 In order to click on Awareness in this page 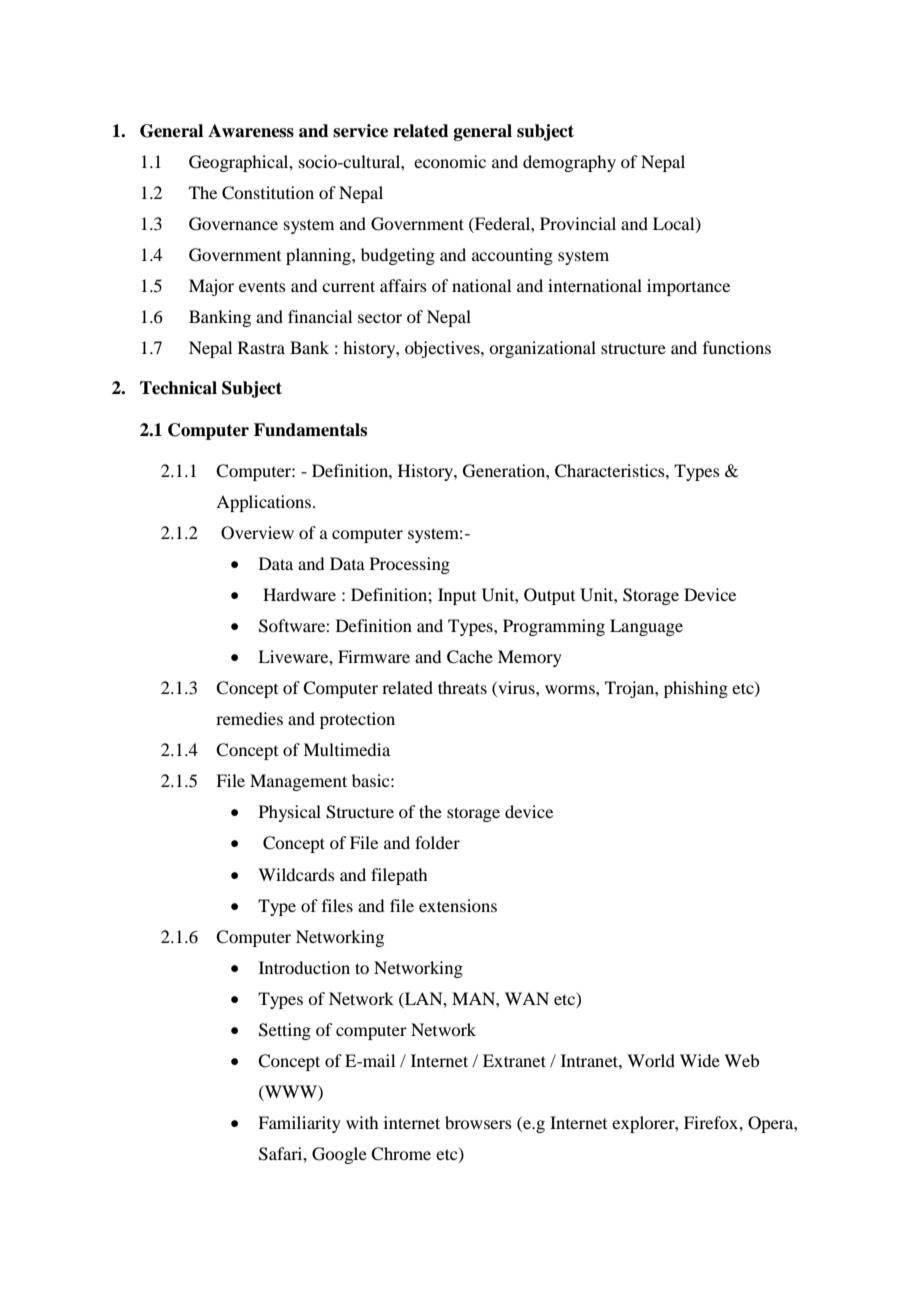, I will do `click(251, 131)`.
